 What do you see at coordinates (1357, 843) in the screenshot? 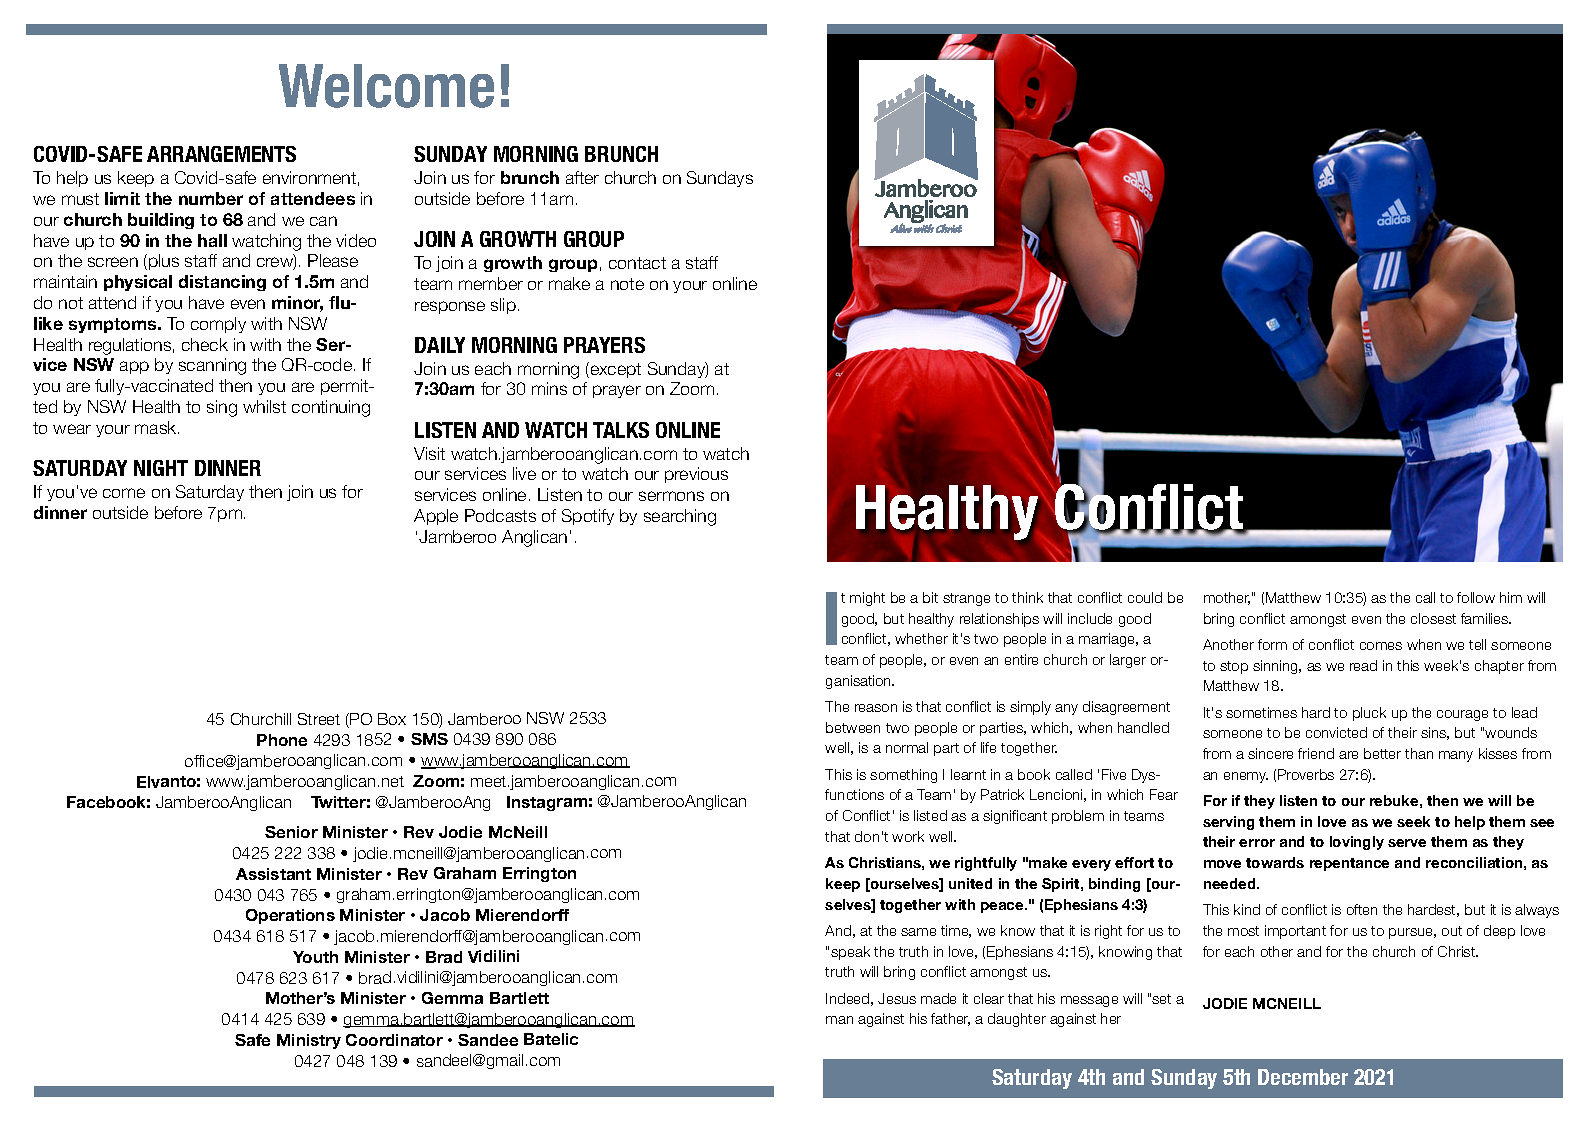
I see `lovingly` at bounding box center [1357, 843].
